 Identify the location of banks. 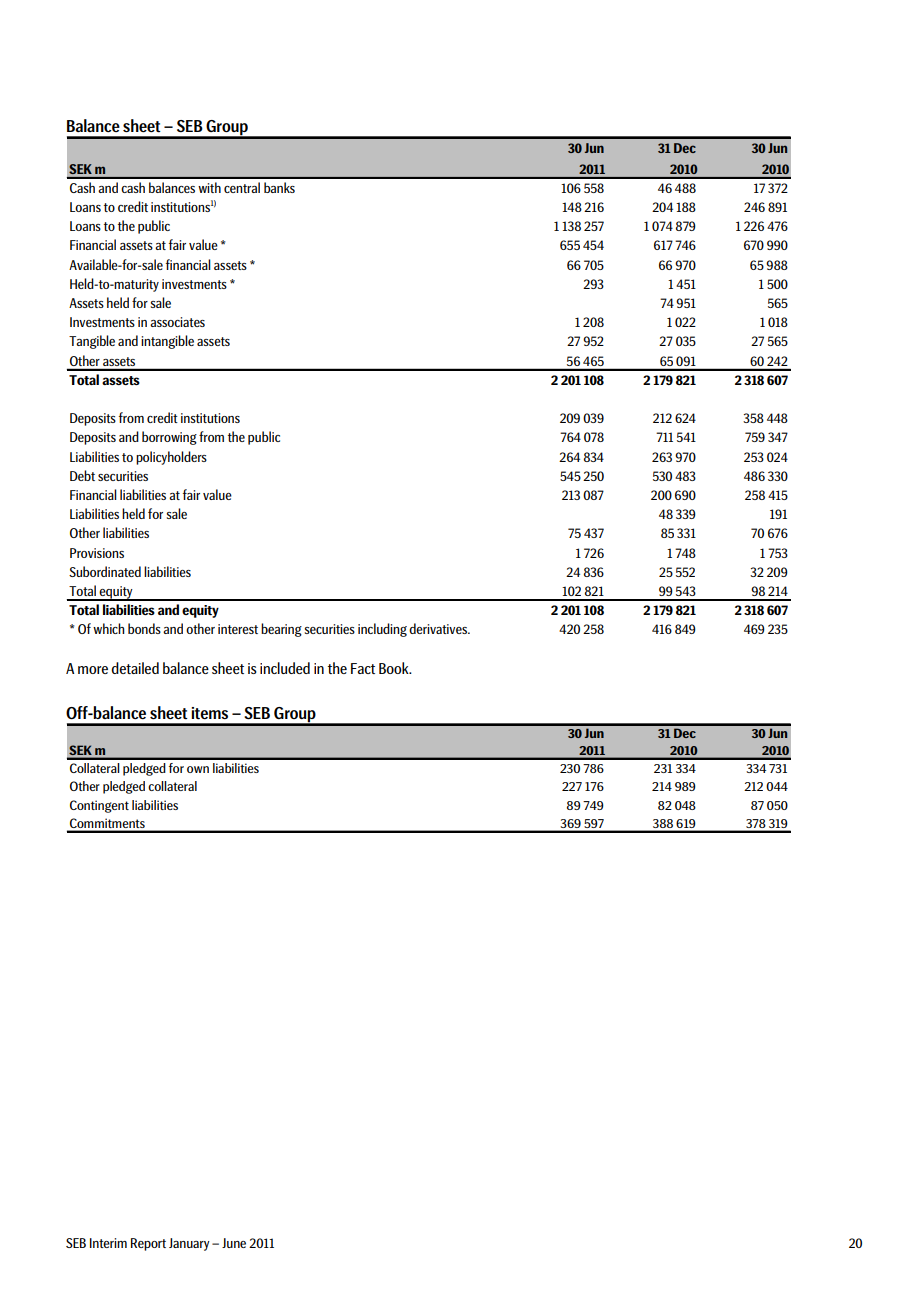
(279, 187).
